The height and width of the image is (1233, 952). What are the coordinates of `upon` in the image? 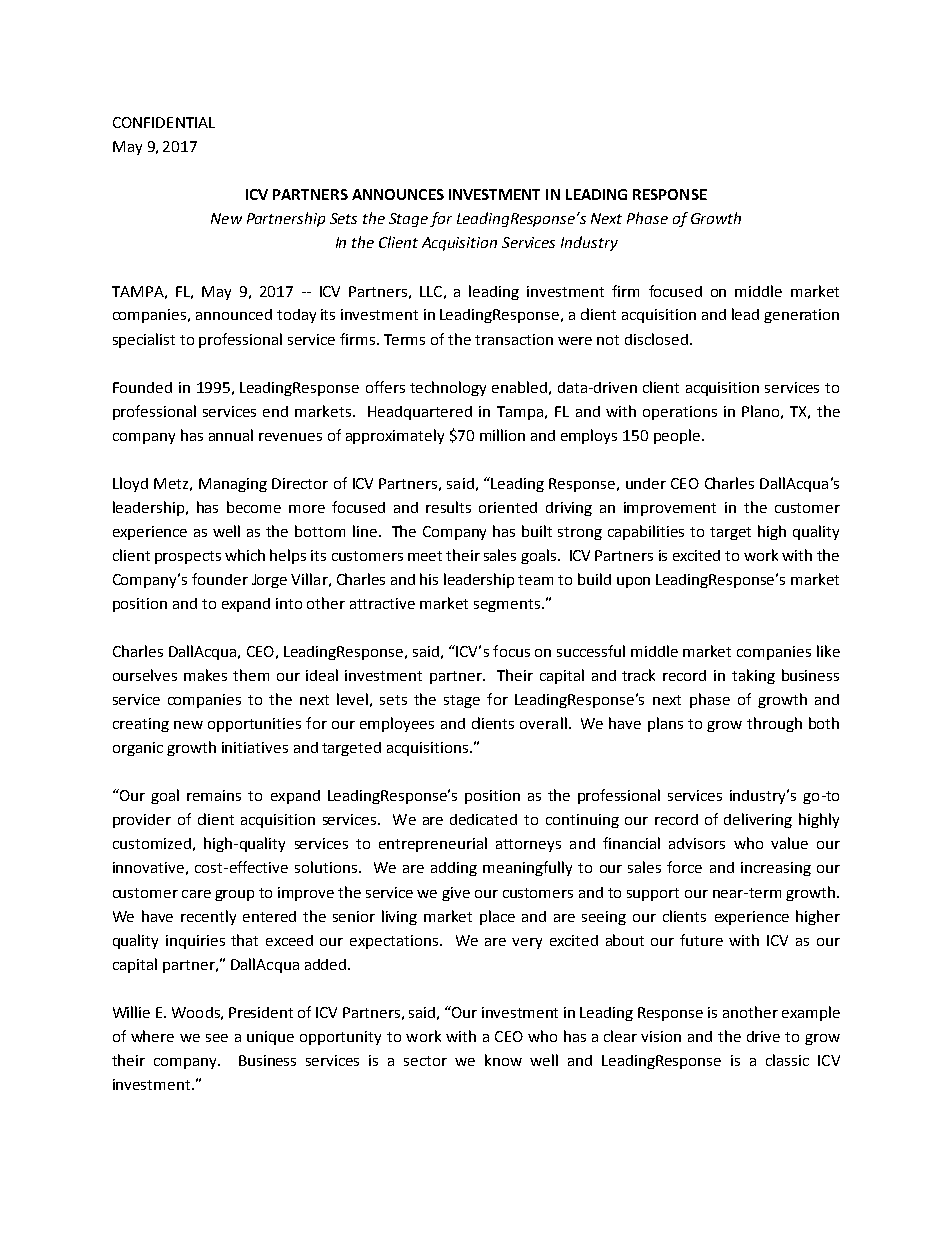 It's located at (633, 582).
